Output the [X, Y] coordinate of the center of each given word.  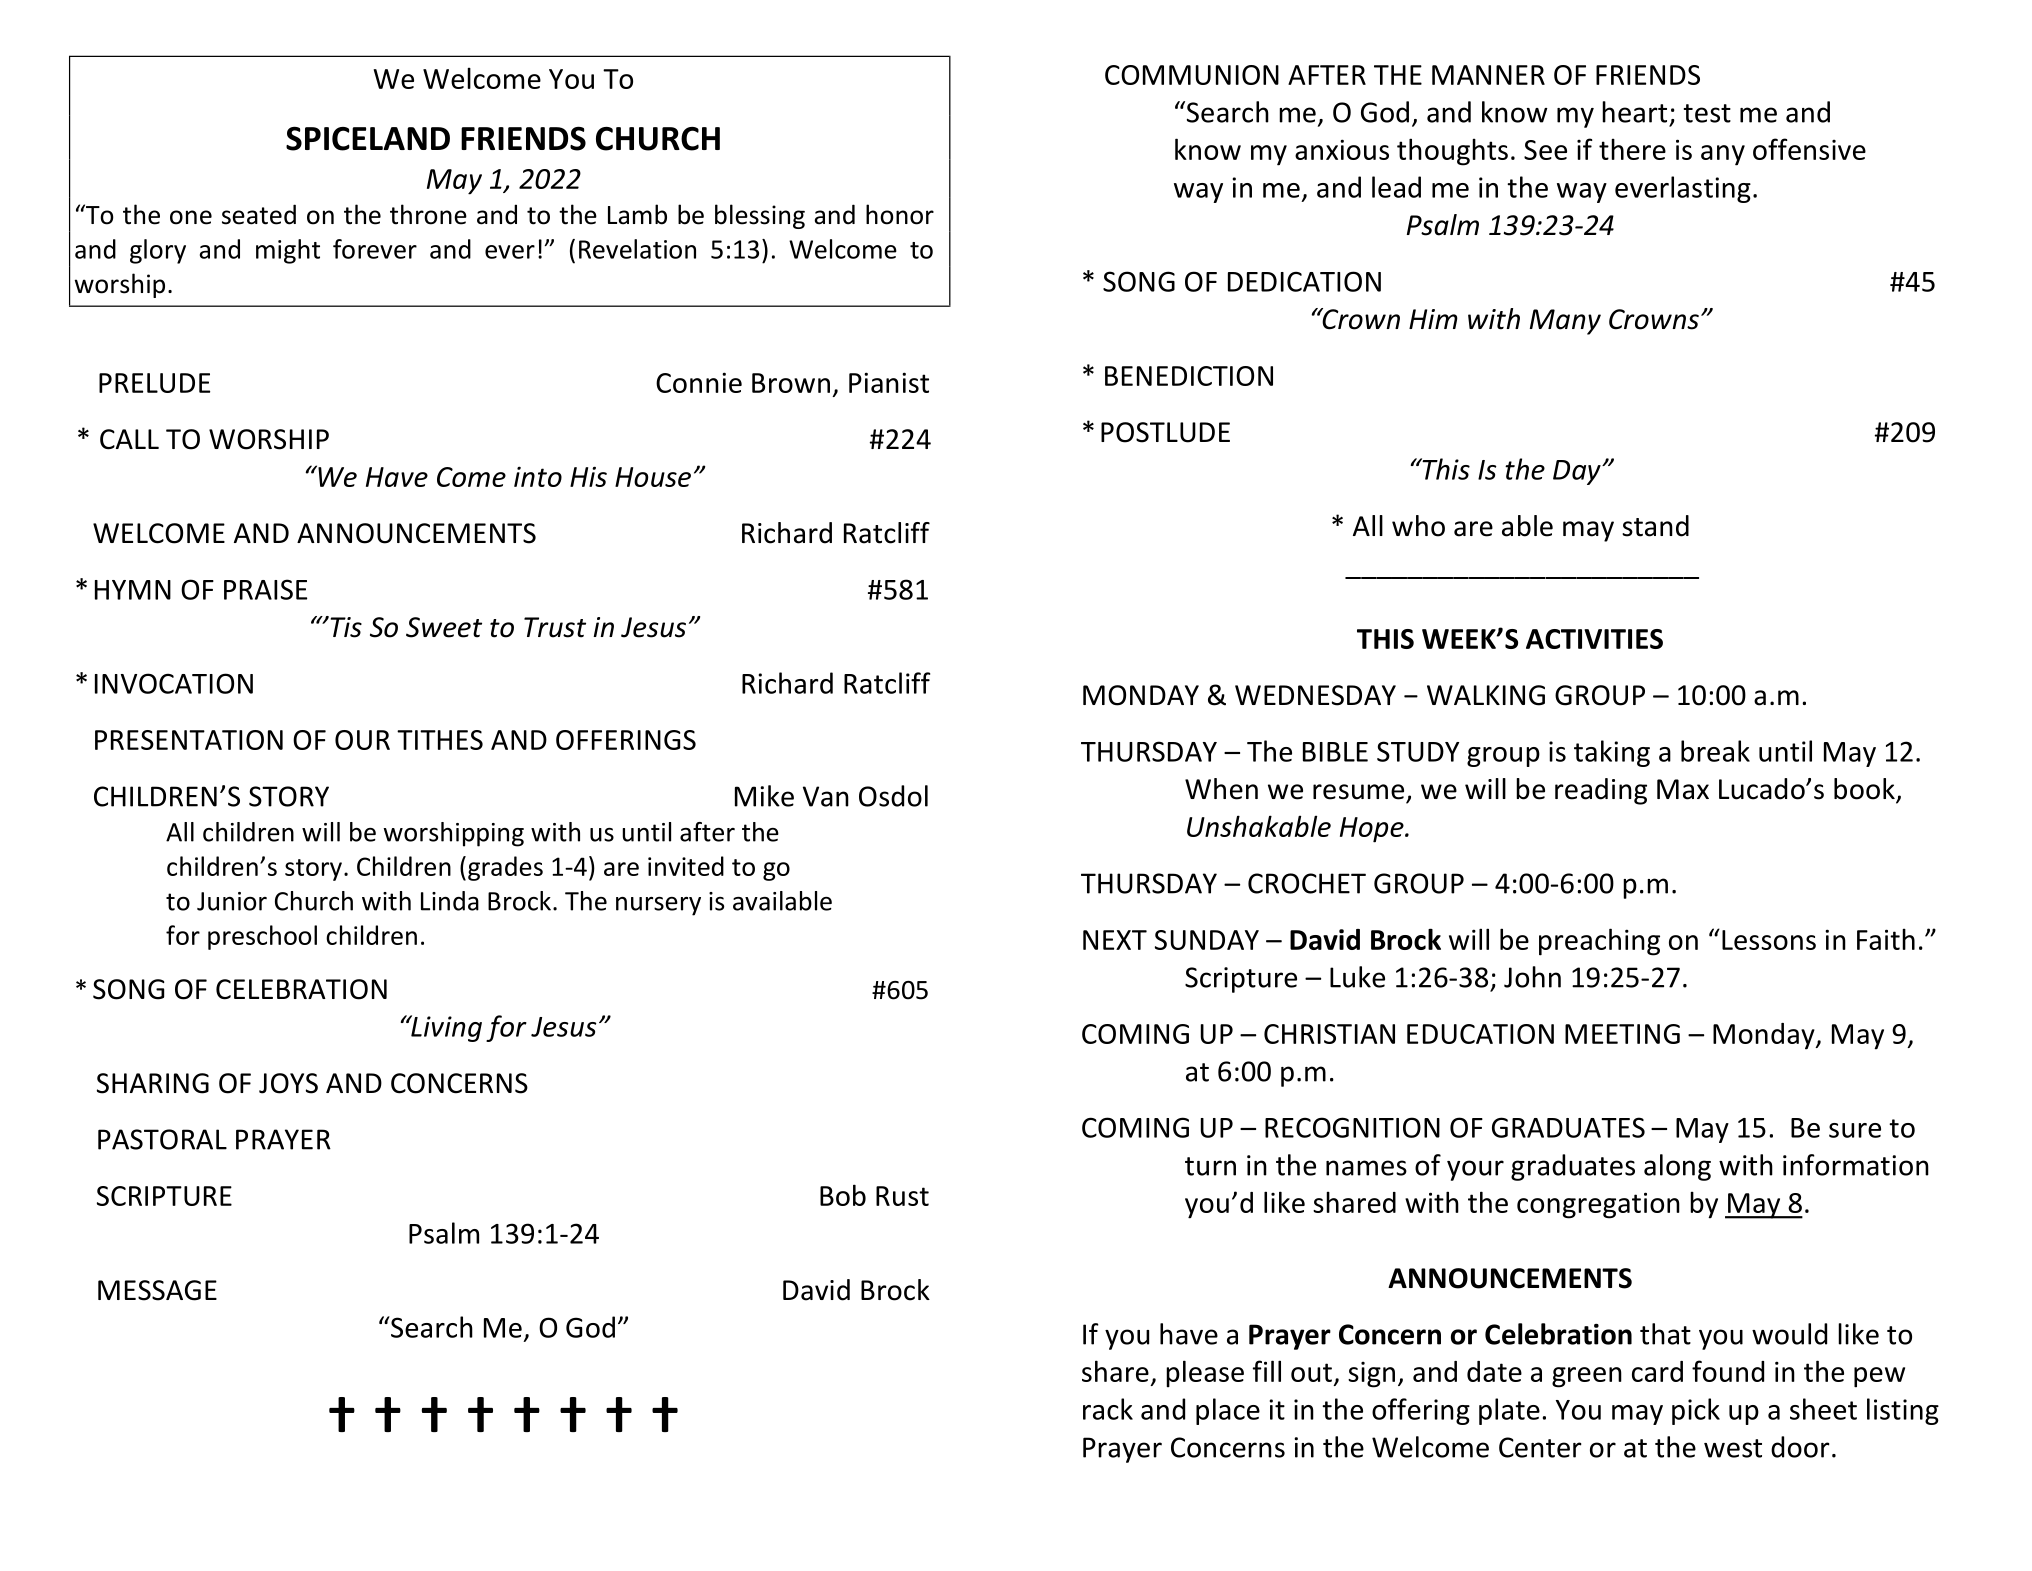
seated [259, 214]
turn [1210, 1166]
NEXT [1115, 940]
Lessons [1769, 940]
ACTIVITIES [1594, 639]
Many [1565, 322]
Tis [345, 627]
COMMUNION [1192, 75]
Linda [450, 901]
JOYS [288, 1083]
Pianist [889, 382]
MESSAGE [157, 1290]
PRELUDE [154, 383]
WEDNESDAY [1315, 695]
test [1707, 113]
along [1677, 1167]
